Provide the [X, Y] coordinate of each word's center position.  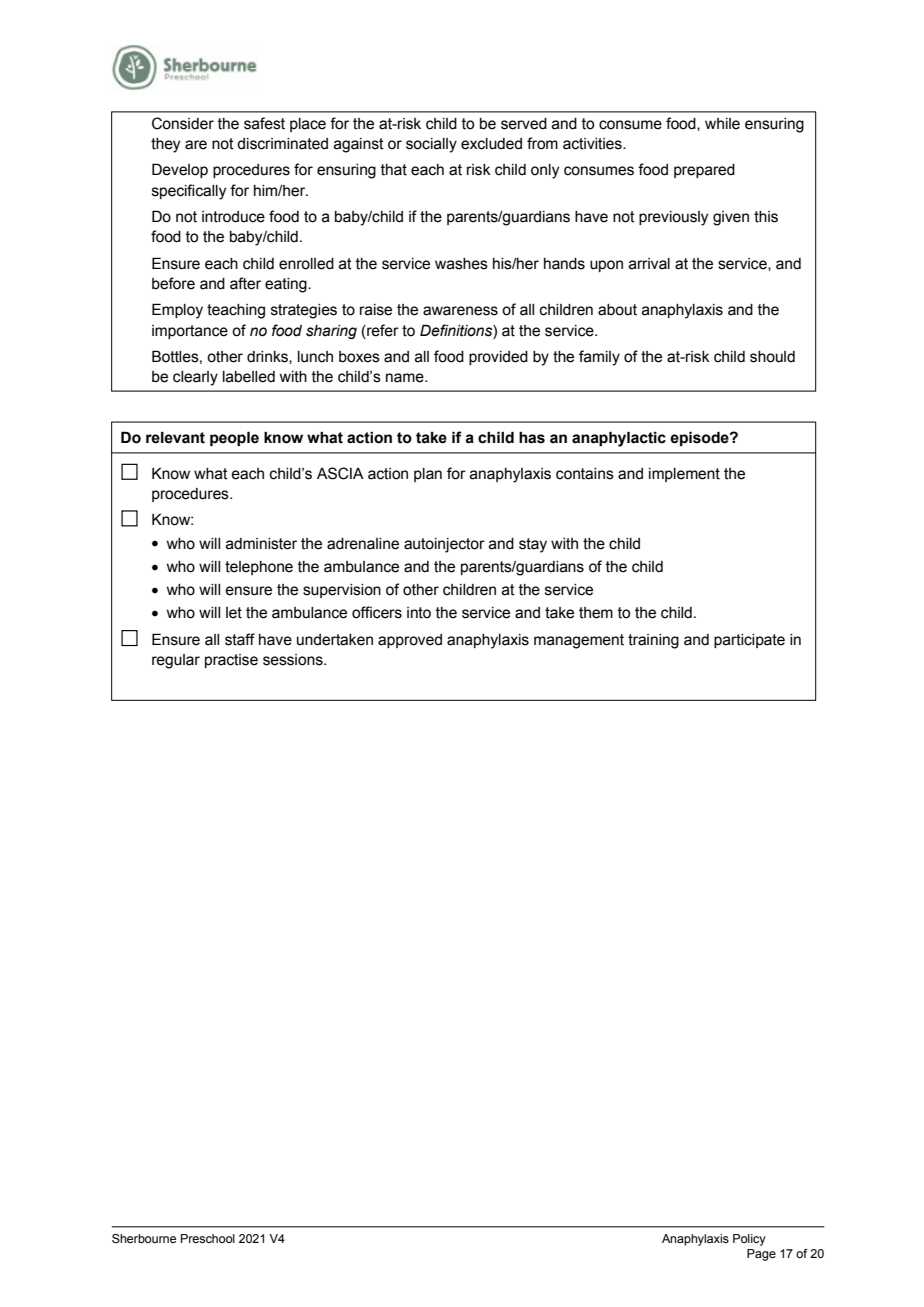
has [532, 438]
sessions [294, 660]
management [579, 641]
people [234, 438]
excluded [491, 144]
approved [410, 641]
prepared [704, 171]
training [653, 641]
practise [231, 661]
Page [761, 1255]
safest [264, 123]
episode [700, 438]
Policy [749, 1240]
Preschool [208, 1238]
